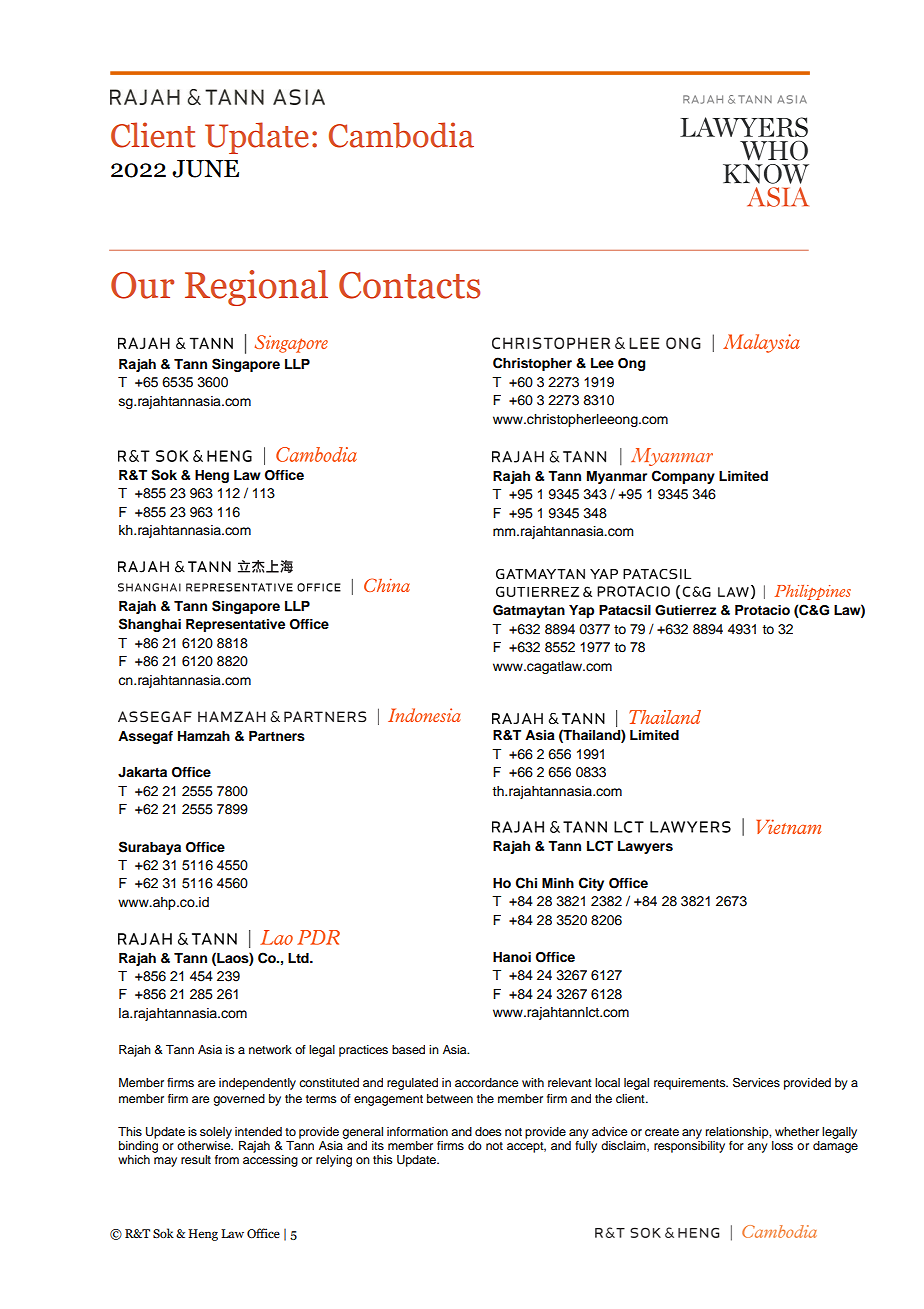  What do you see at coordinates (526, 883) in the screenshot?
I see `Chi` at bounding box center [526, 883].
